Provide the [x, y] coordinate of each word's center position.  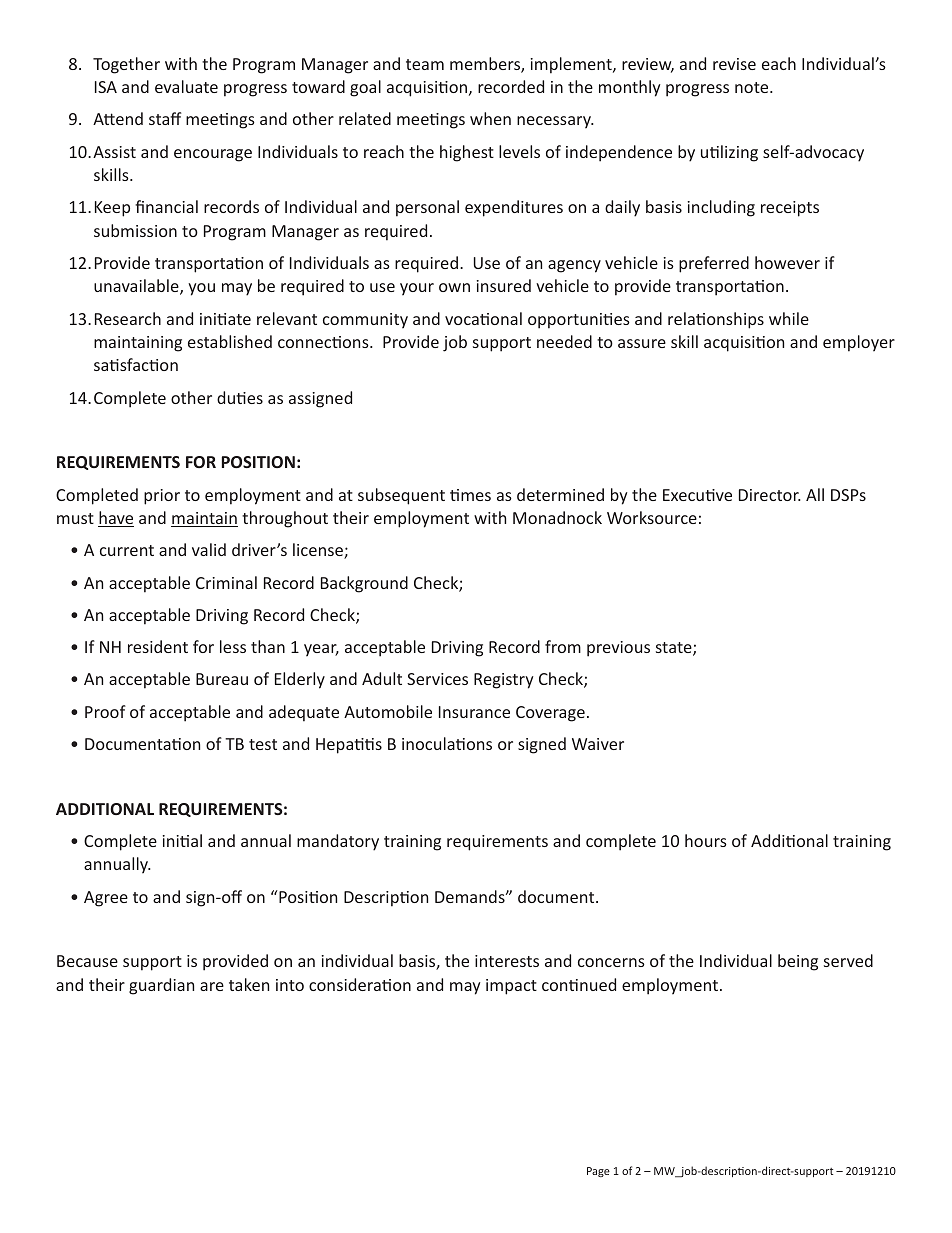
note [753, 87]
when [490, 118]
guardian [161, 986]
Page [598, 1172]
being [798, 962]
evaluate [186, 86]
